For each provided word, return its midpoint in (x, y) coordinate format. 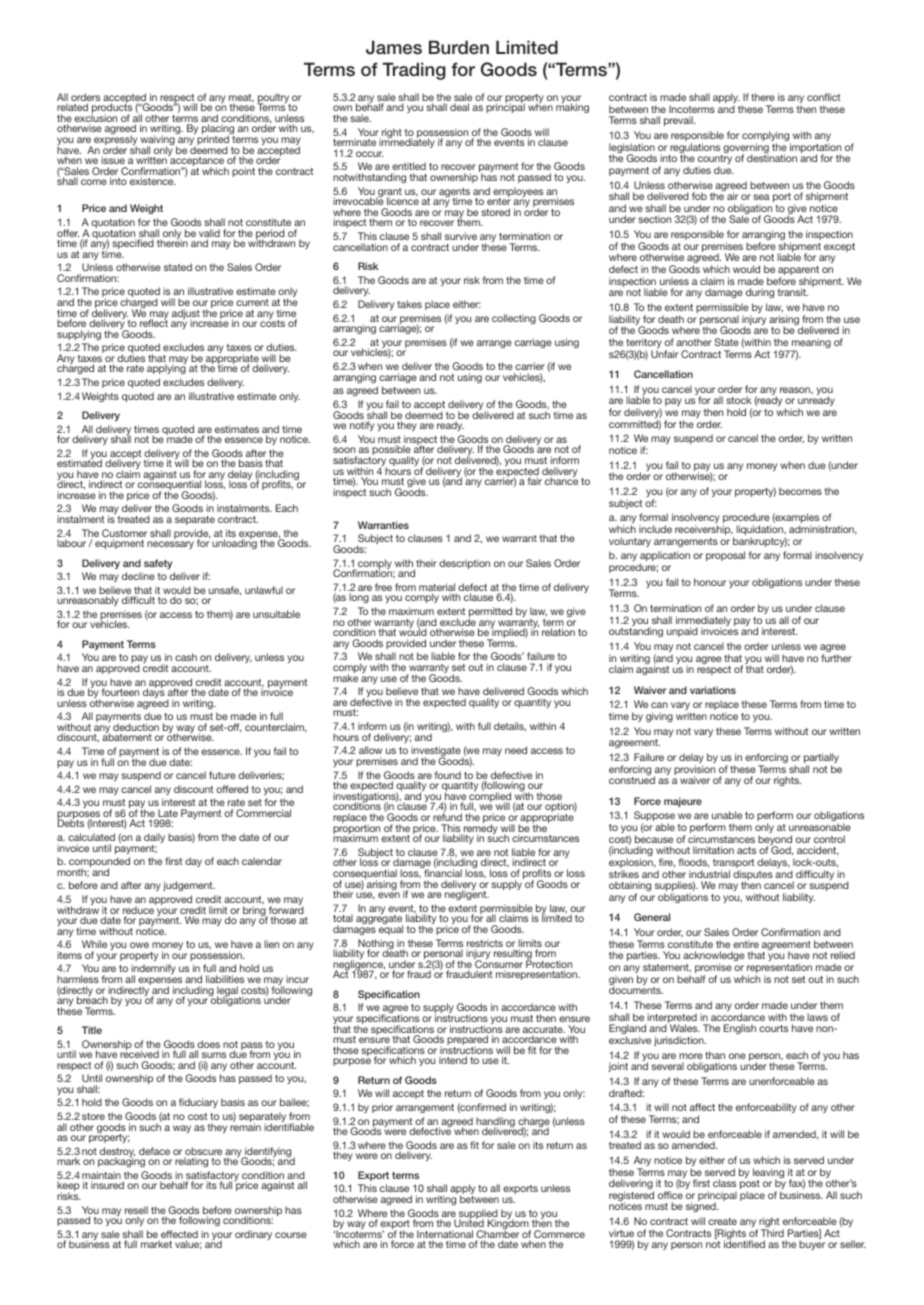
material (438, 588)
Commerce (559, 1235)
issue (113, 160)
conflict (823, 97)
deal (459, 107)
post (750, 1186)
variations (713, 690)
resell (136, 1211)
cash (186, 657)
